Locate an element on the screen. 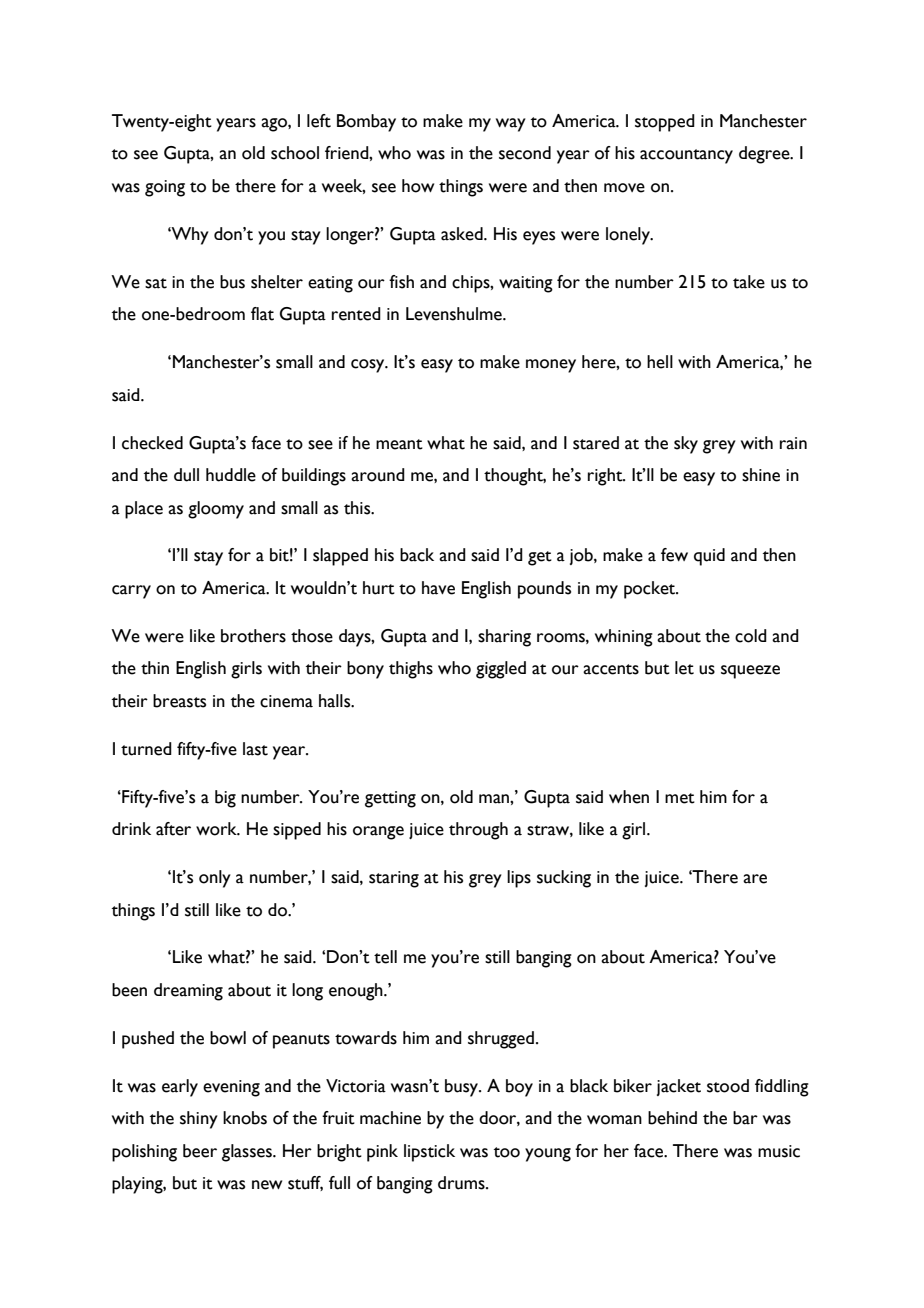 The image size is (924, 1308). how is located at coordinates (418, 186).
